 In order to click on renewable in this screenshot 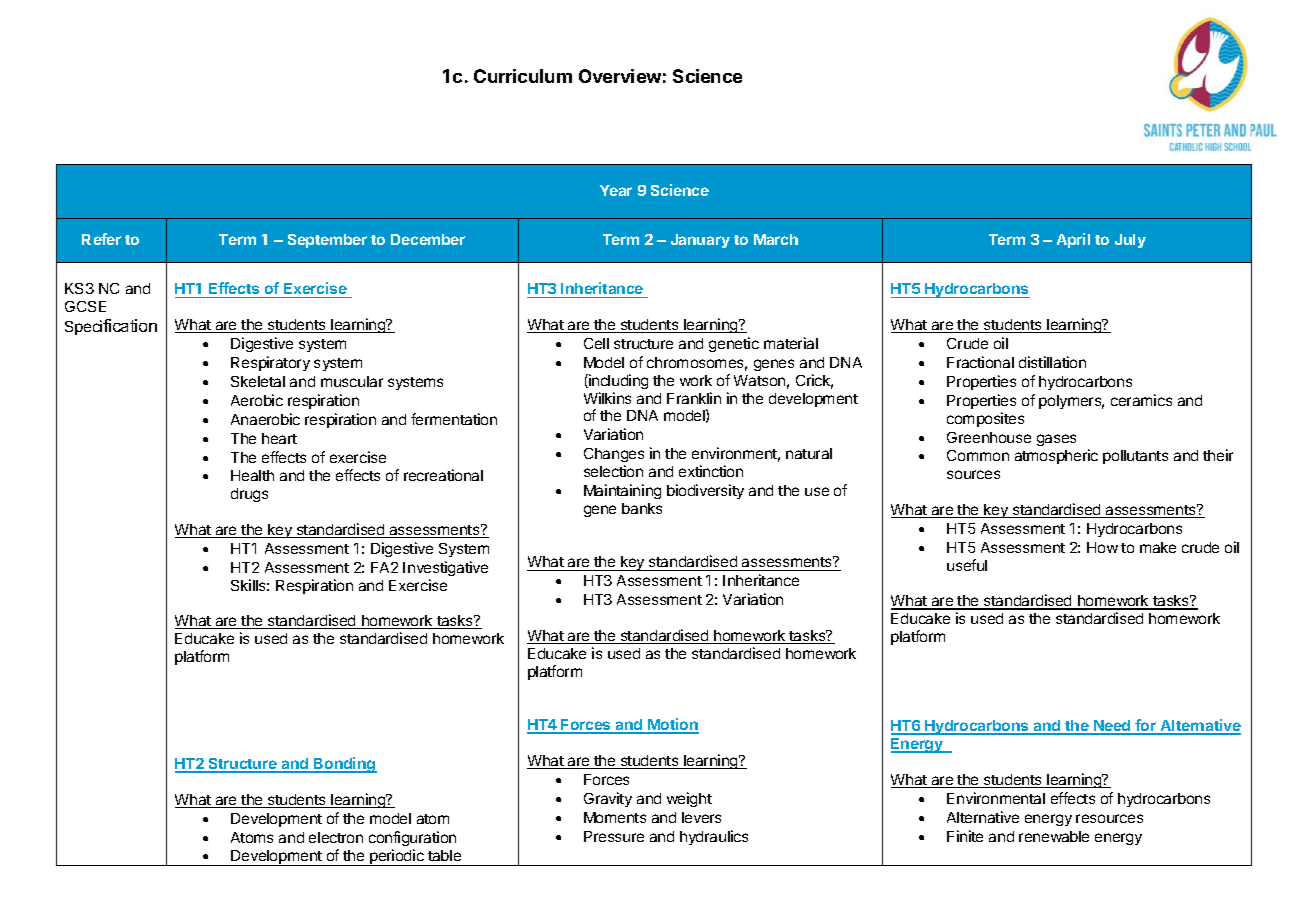, I will do `click(1054, 836)`.
